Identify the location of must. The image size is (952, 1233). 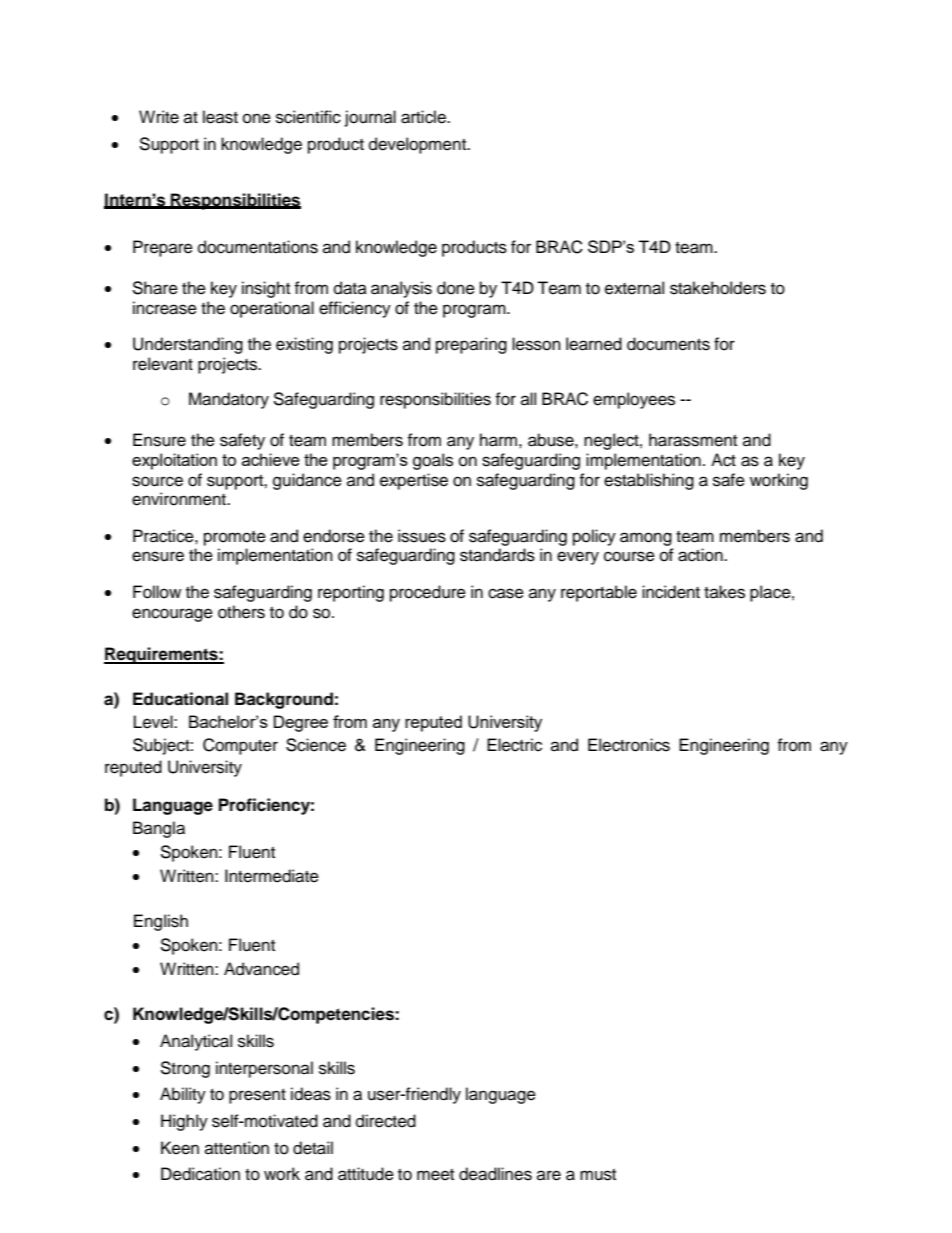
(598, 1175).
